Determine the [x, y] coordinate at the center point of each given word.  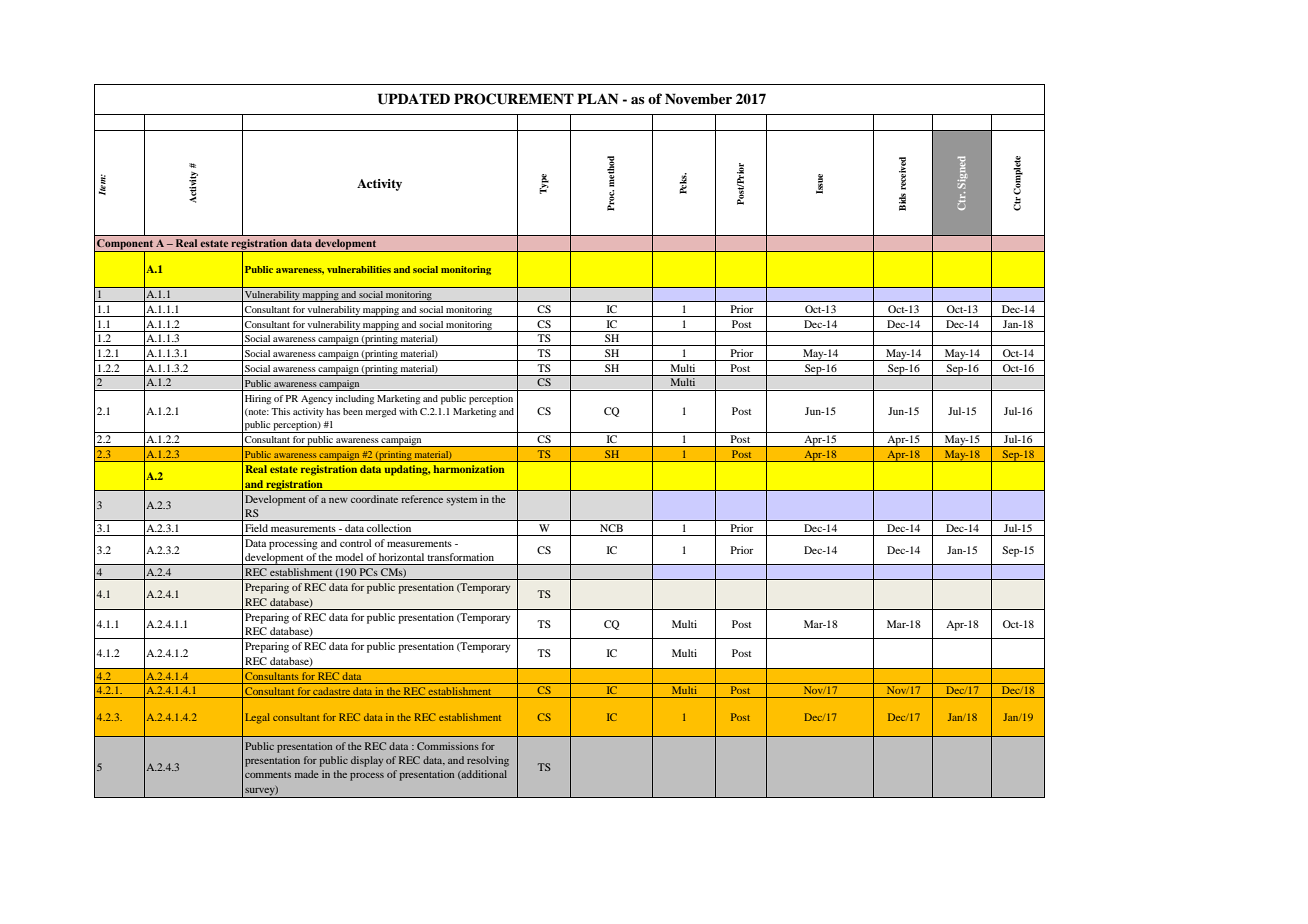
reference [422, 499]
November [698, 98]
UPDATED [414, 99]
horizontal [401, 557]
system [462, 501]
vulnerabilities [359, 269]
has [333, 411]
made [307, 774]
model [349, 557]
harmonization [469, 469]
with [408, 411]
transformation [461, 557]
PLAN [597, 98]
